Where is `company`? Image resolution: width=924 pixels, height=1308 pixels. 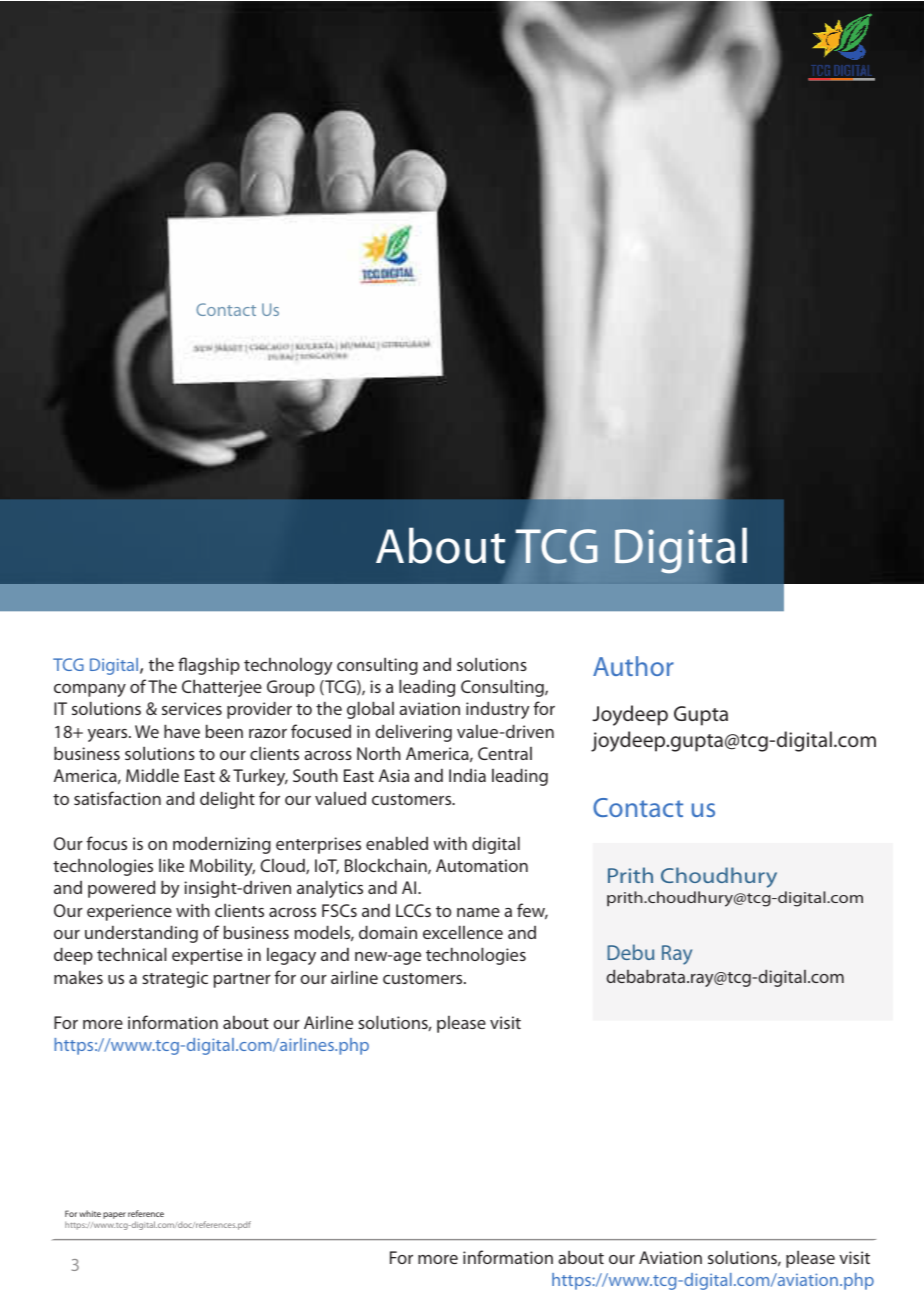 company is located at coordinates (90, 690).
